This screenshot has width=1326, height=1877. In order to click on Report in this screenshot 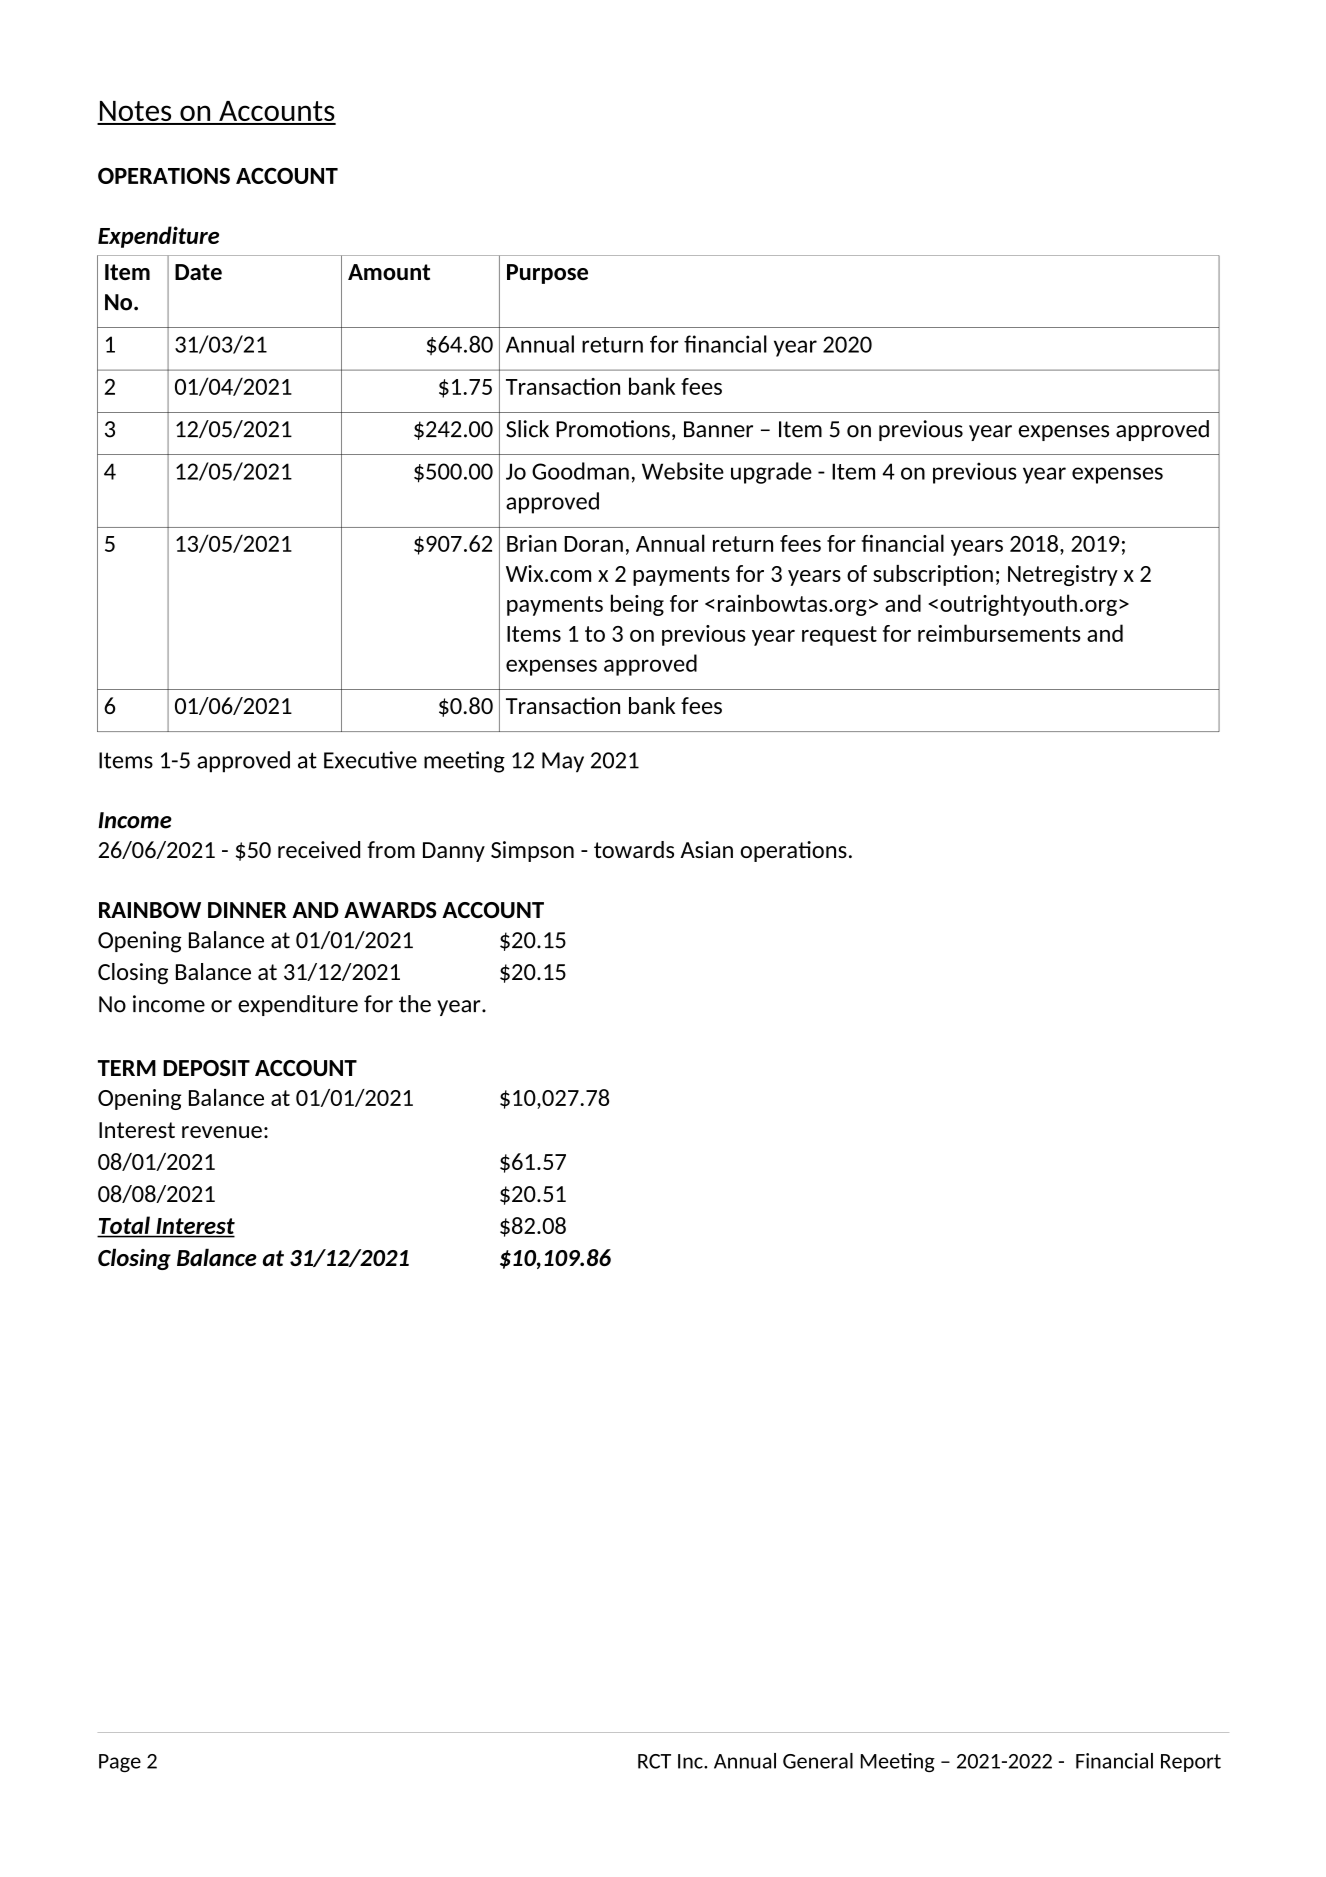, I will do `click(1191, 1763)`.
